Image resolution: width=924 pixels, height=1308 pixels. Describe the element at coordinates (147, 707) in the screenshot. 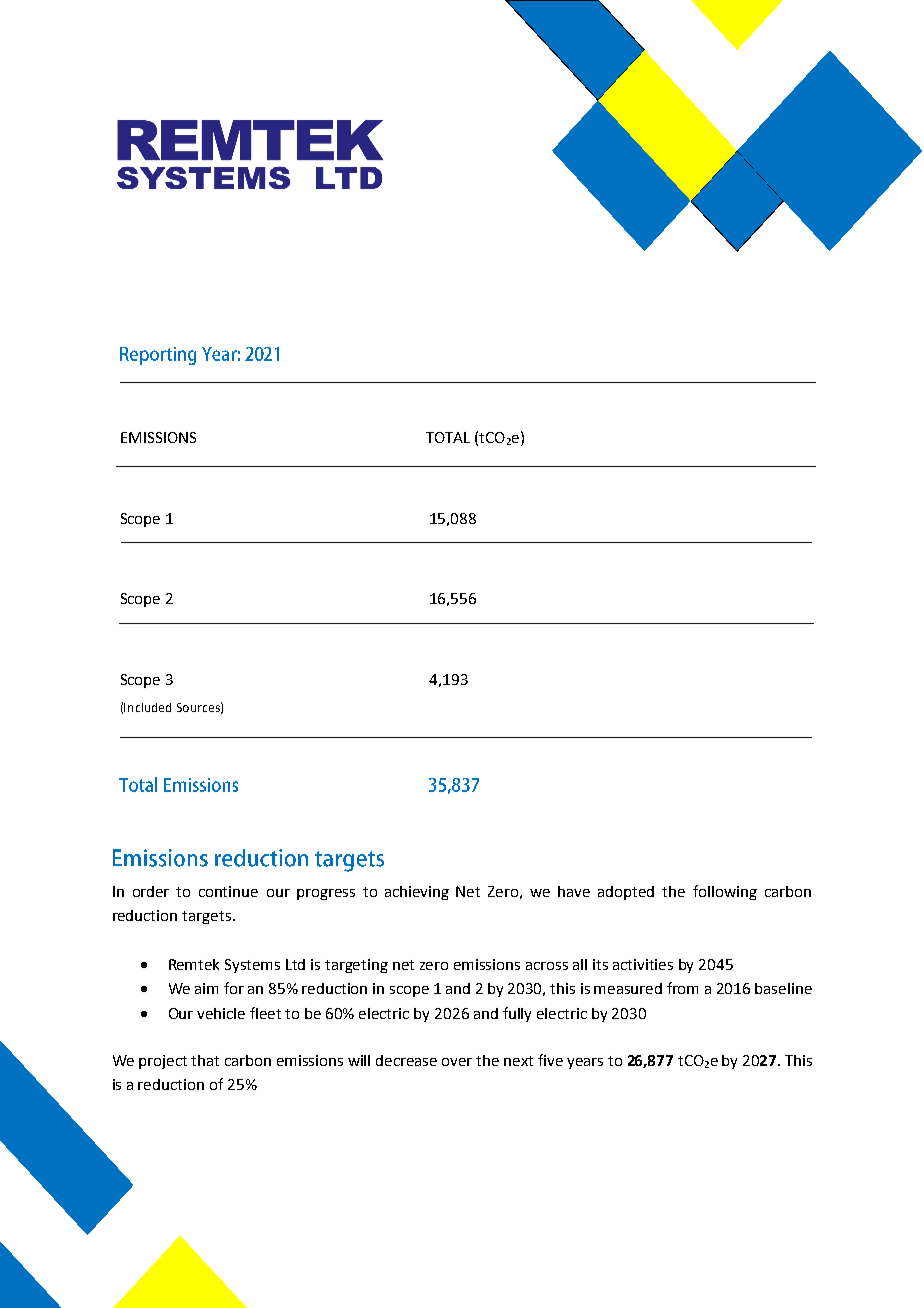

I see `Included` at that location.
